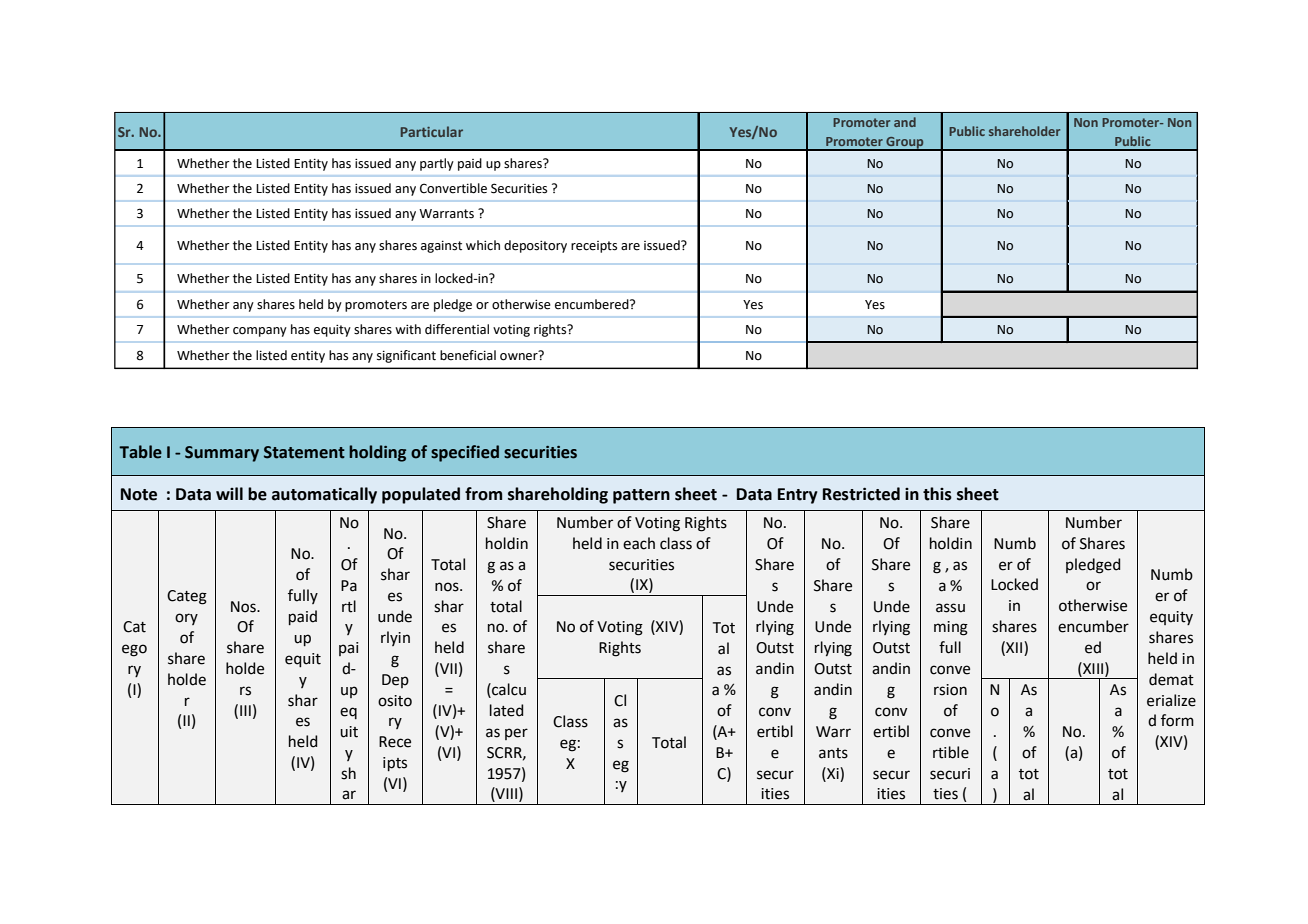 The image size is (1308, 924). I want to click on Particular, so click(432, 131).
